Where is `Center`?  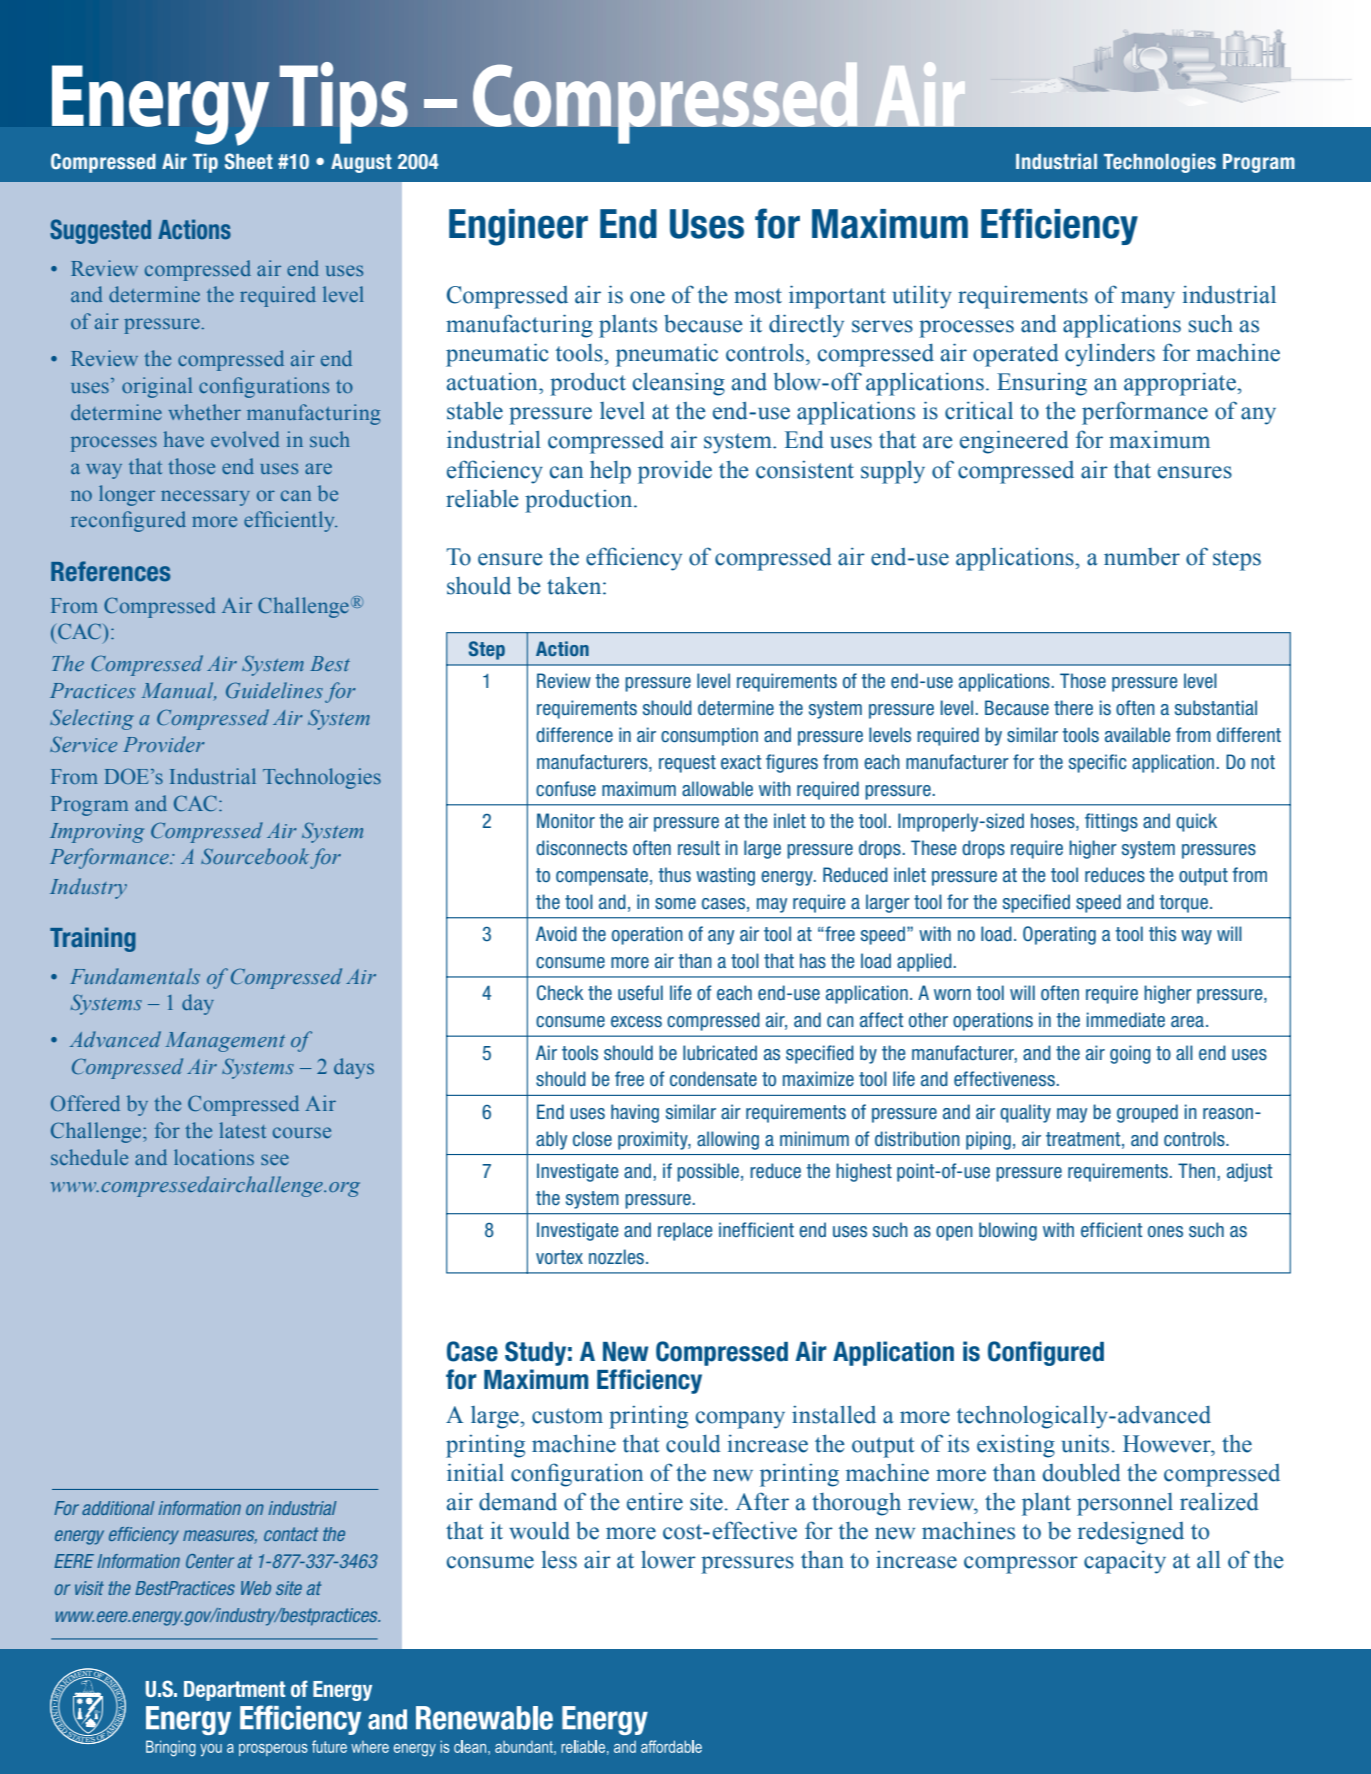 Center is located at coordinates (210, 1561).
